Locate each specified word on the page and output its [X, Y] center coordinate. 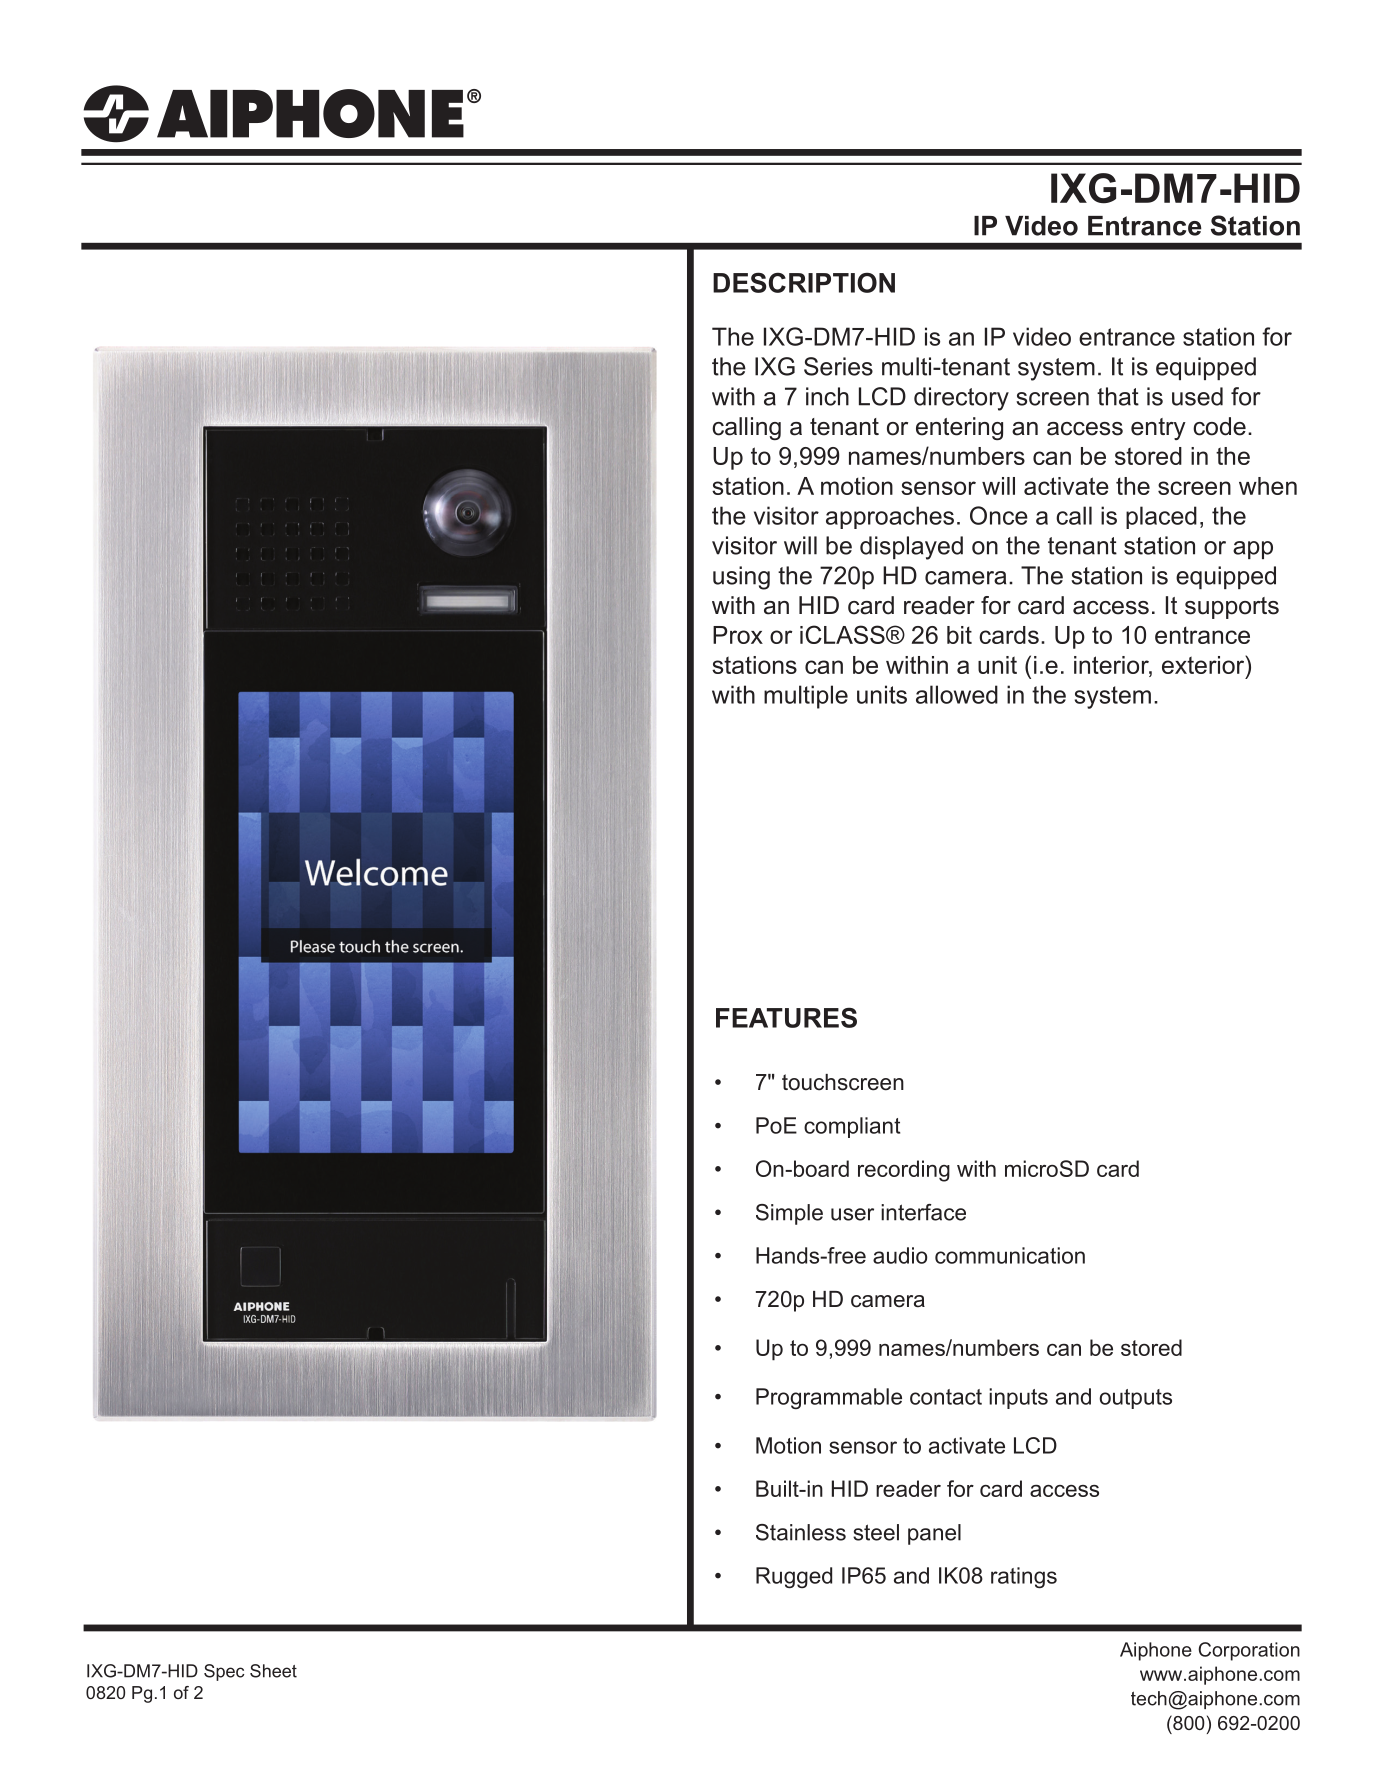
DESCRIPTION [804, 282]
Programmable [829, 1398]
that [1118, 396]
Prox [738, 635]
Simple [789, 1214]
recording [904, 1171]
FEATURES [786, 1017]
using [741, 578]
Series [838, 366]
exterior [1204, 664]
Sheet [273, 1671]
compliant [852, 1127]
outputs [1135, 1399]
